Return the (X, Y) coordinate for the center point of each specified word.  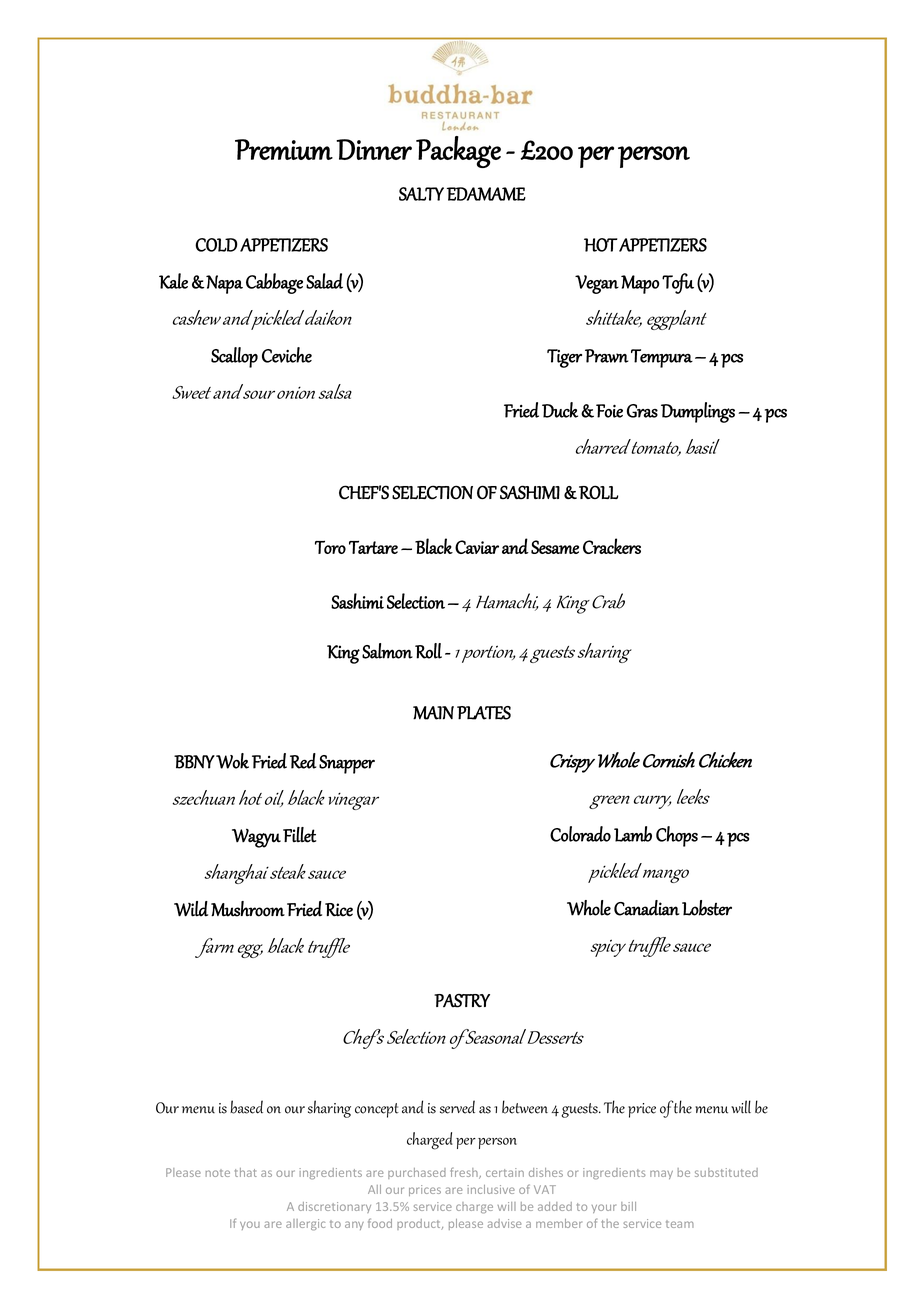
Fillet (299, 835)
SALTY (421, 194)
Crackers (612, 546)
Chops (677, 836)
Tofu (678, 283)
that (246, 1172)
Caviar (477, 547)
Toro (330, 547)
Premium (284, 149)
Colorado (580, 834)
